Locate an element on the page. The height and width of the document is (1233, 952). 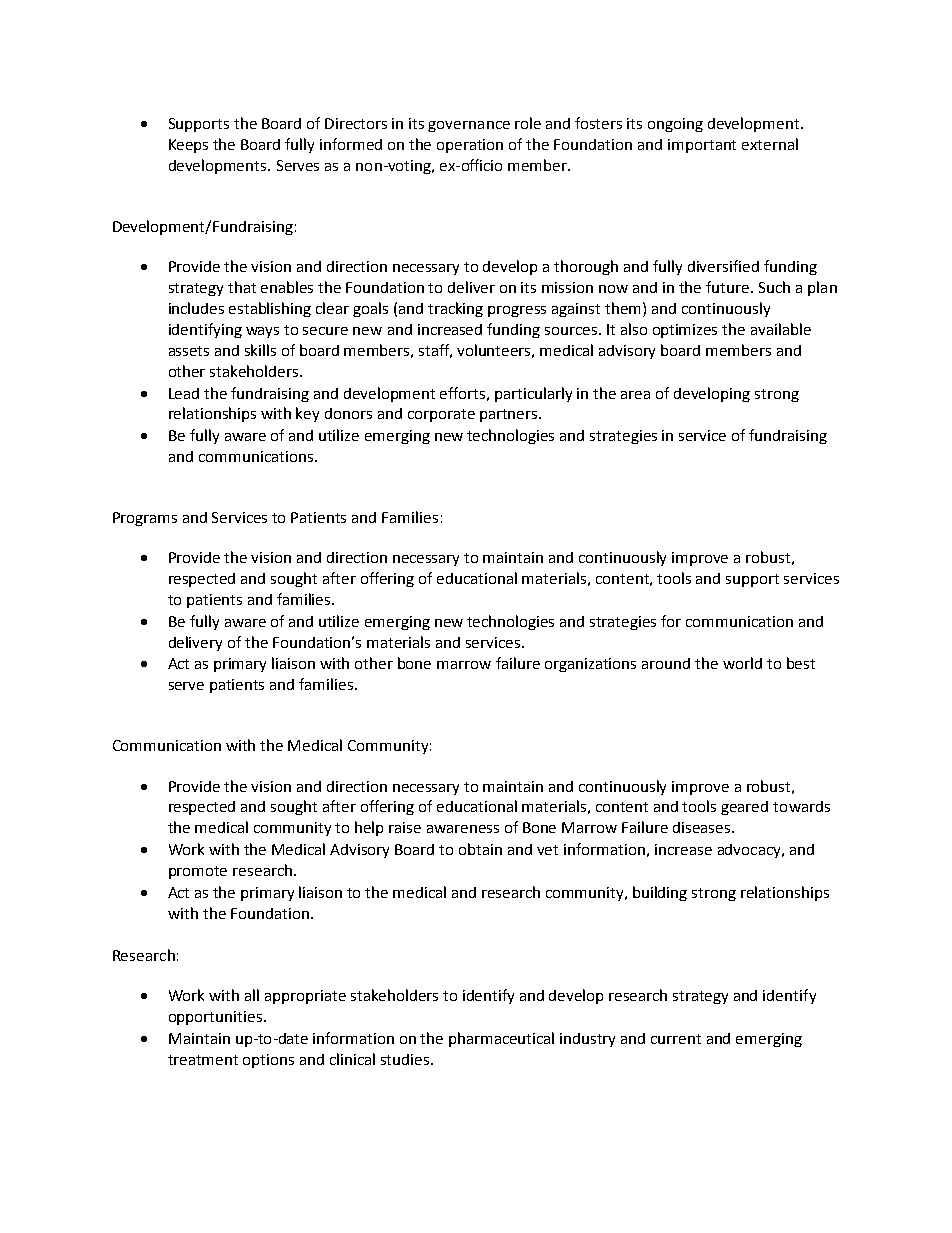
current is located at coordinates (676, 1039).
